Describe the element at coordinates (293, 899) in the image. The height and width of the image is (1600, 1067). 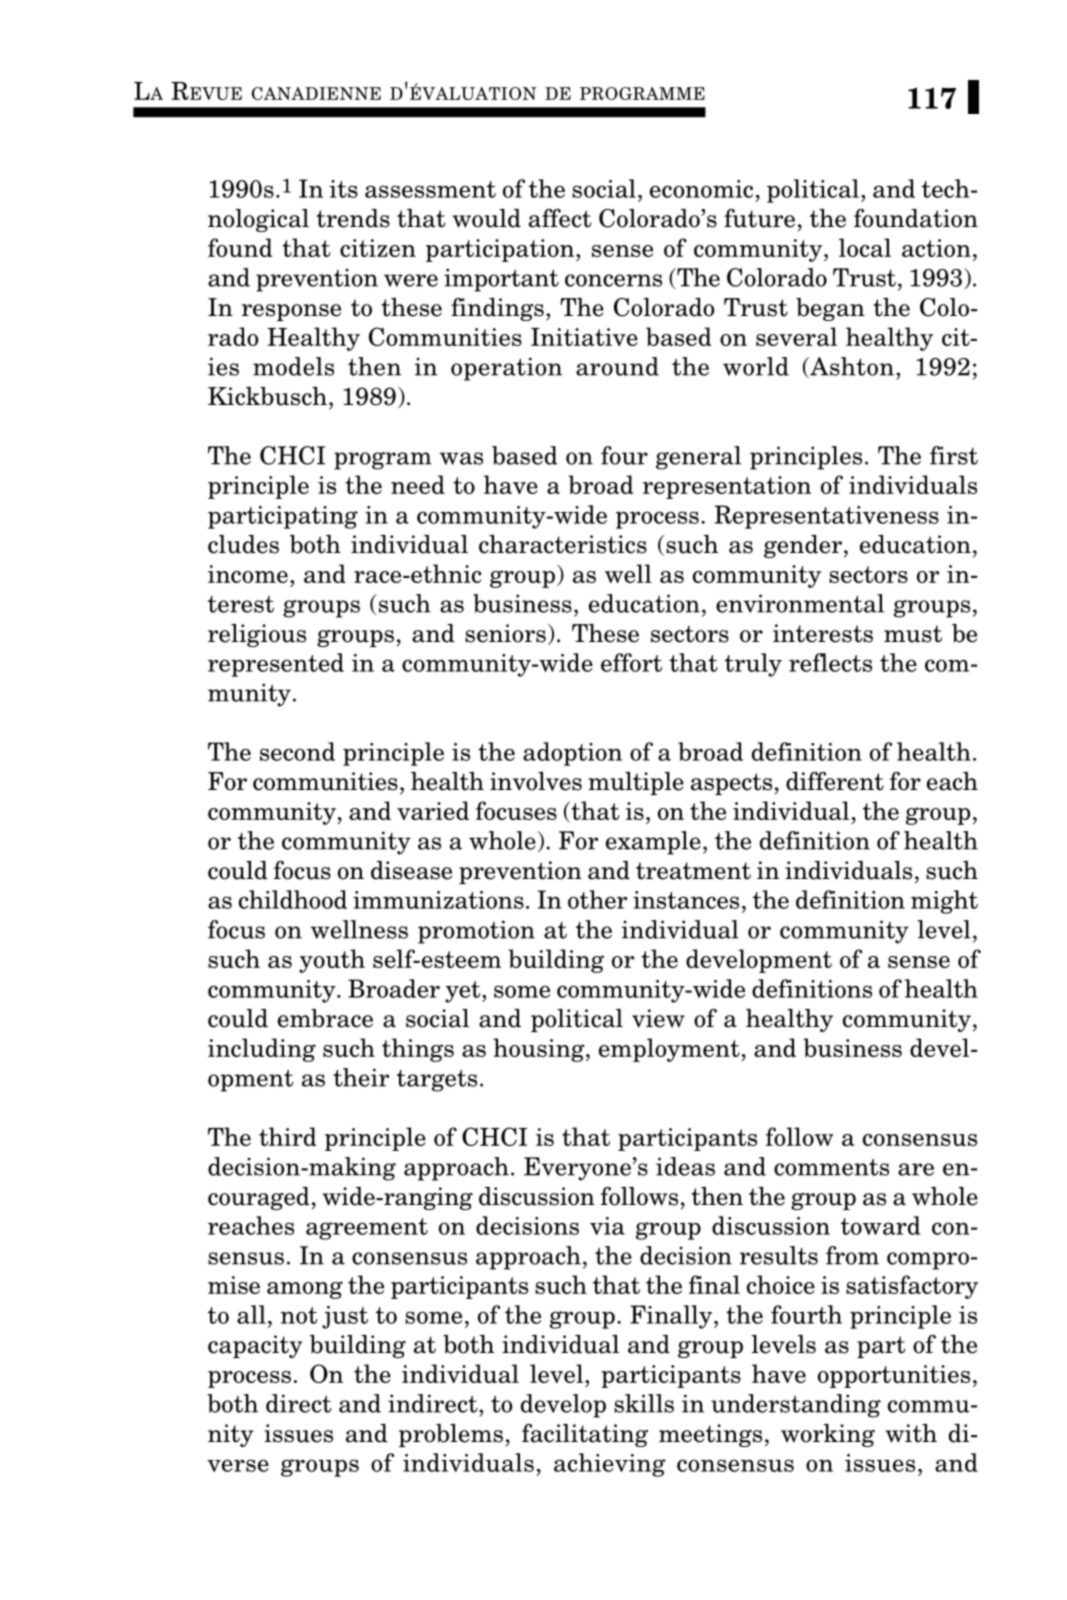
I see `childhood` at that location.
